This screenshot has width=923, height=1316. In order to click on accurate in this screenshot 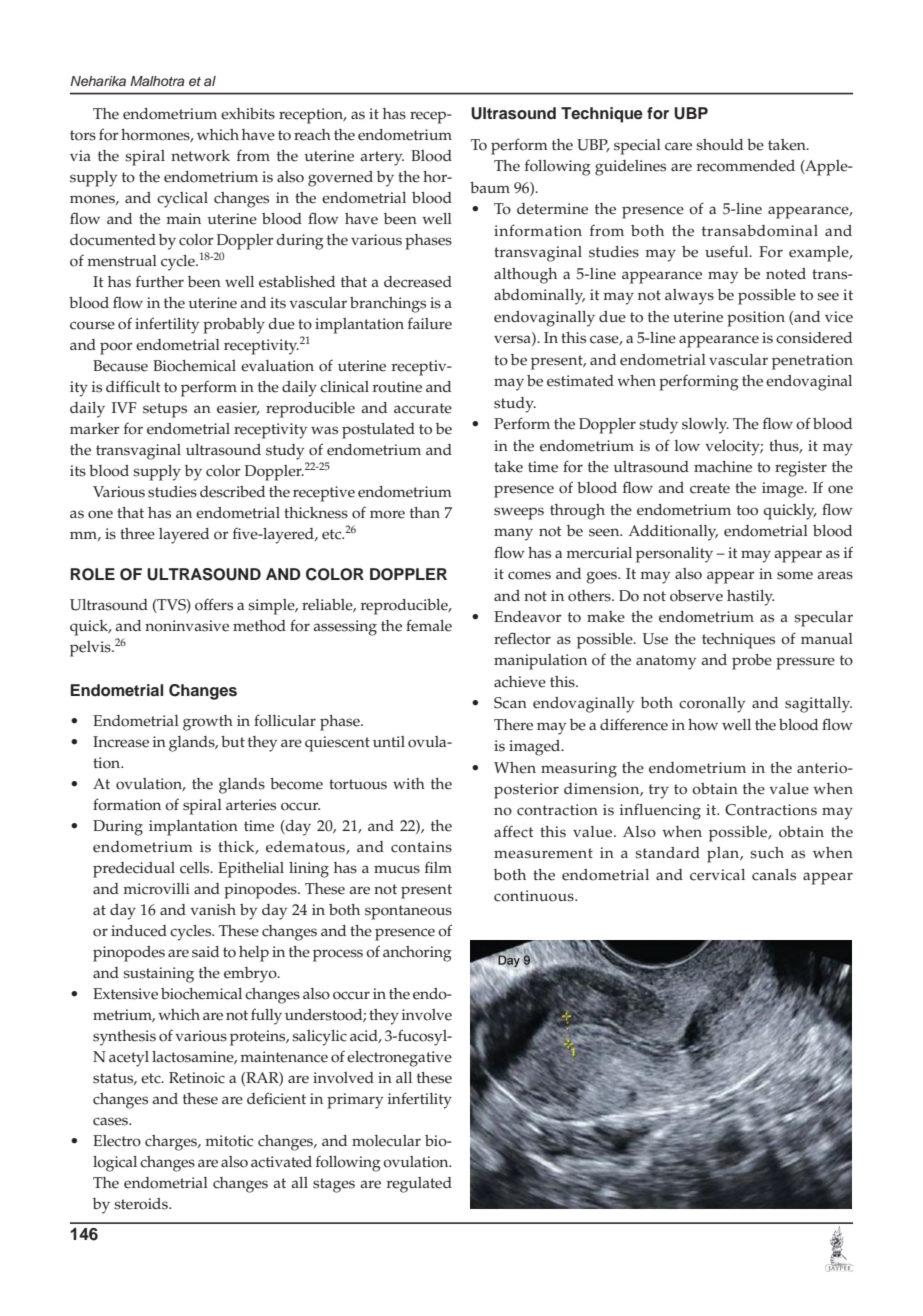, I will do `click(423, 408)`.
